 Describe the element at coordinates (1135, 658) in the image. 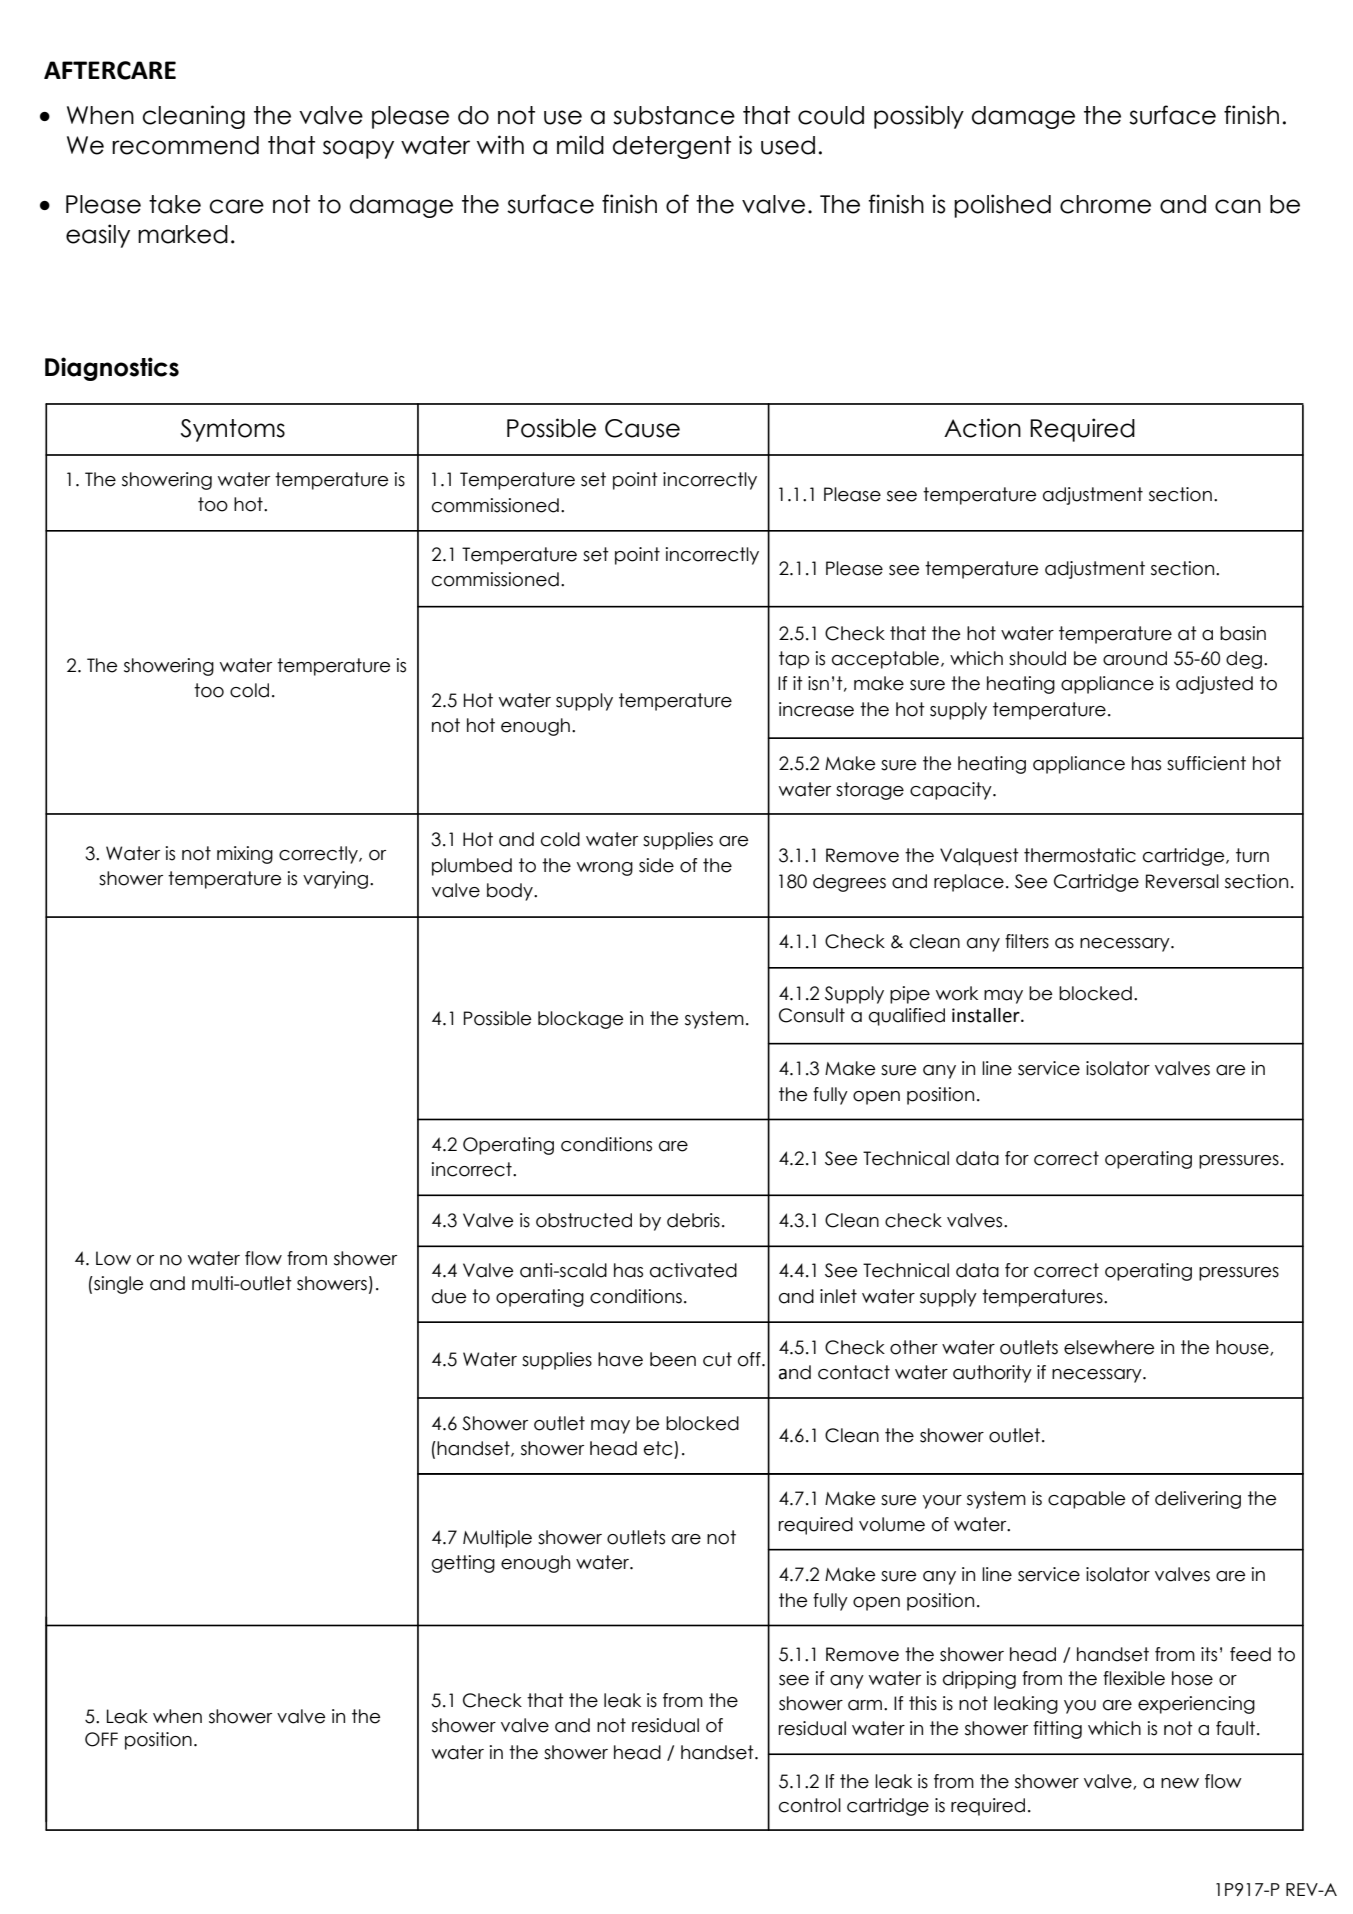

I see `around` at that location.
